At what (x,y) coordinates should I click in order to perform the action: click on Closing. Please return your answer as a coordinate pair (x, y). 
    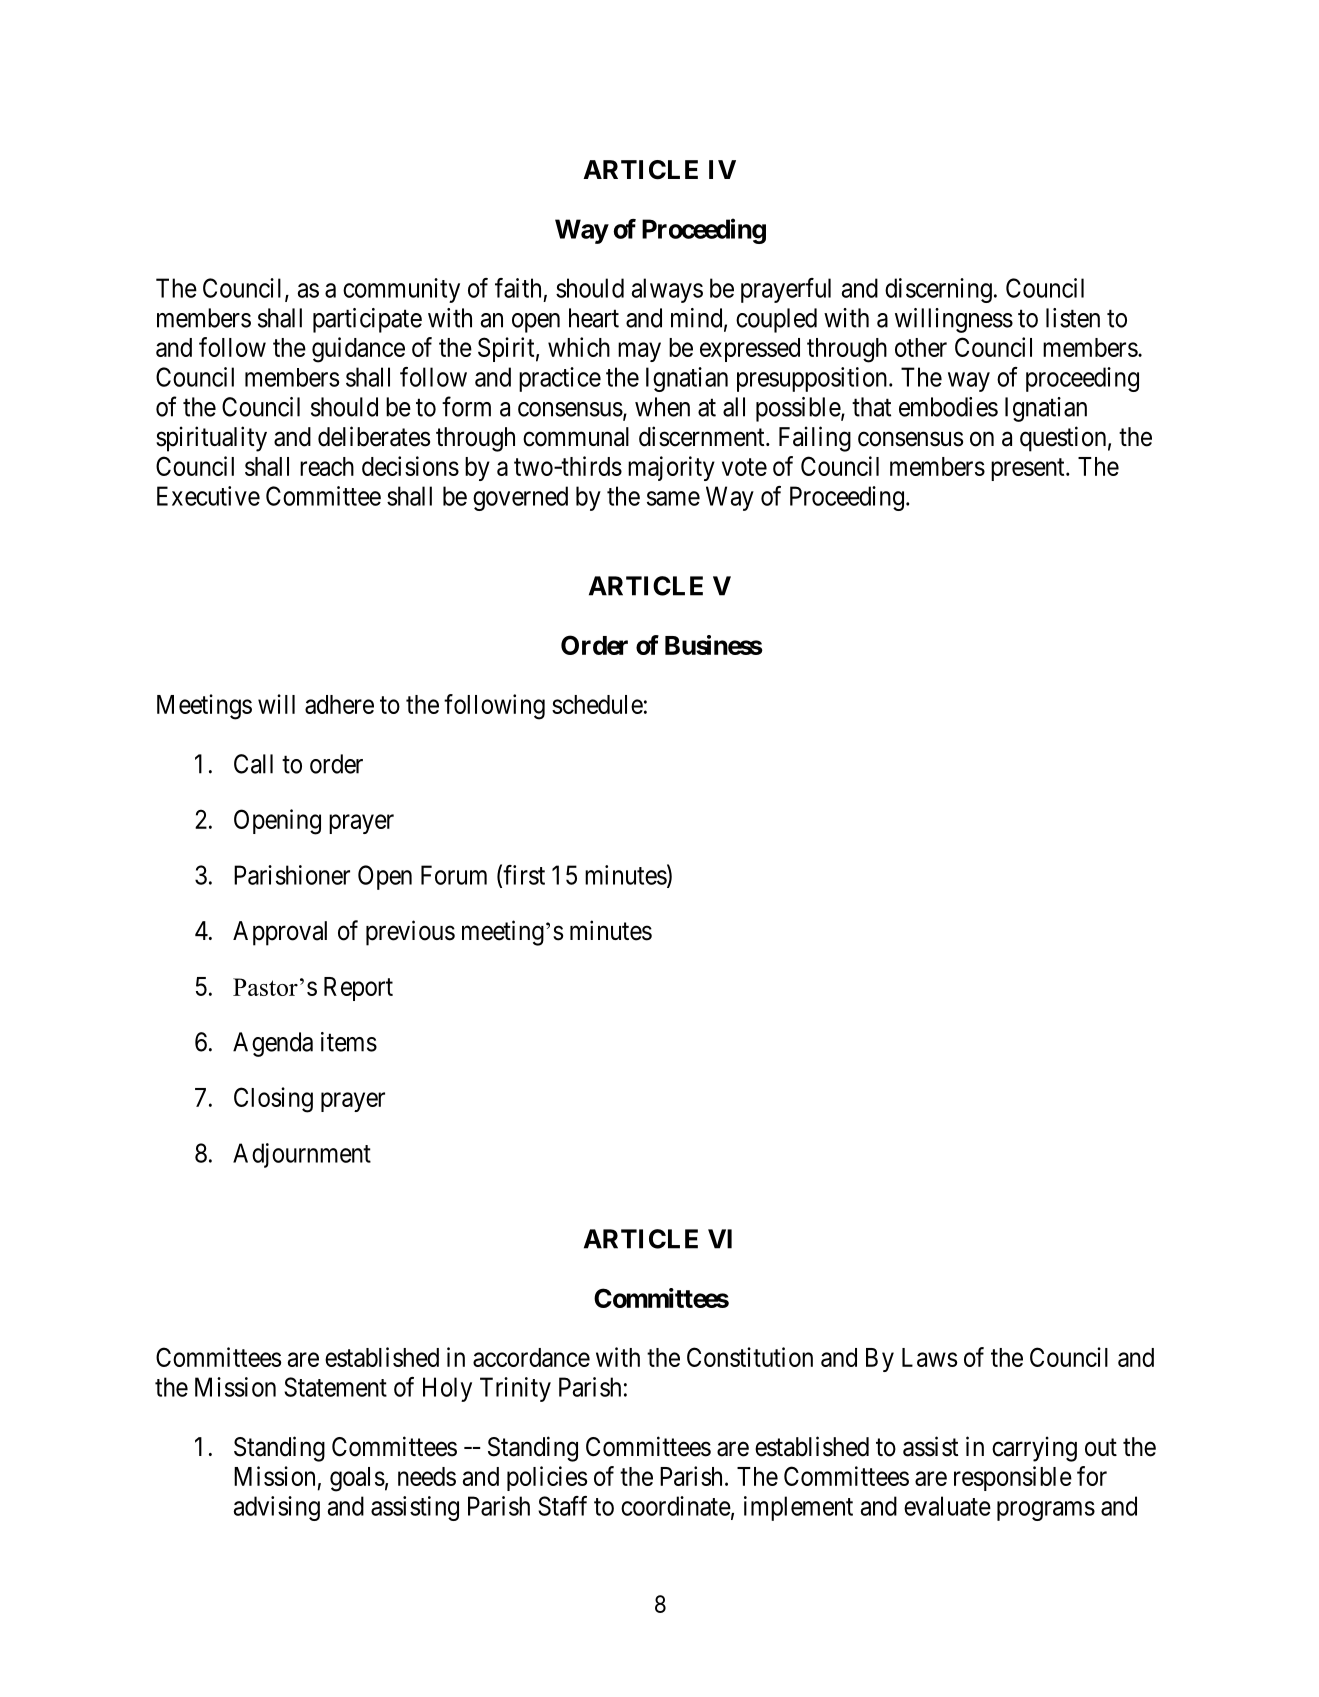
    Looking at the image, I should click on (273, 1100).
